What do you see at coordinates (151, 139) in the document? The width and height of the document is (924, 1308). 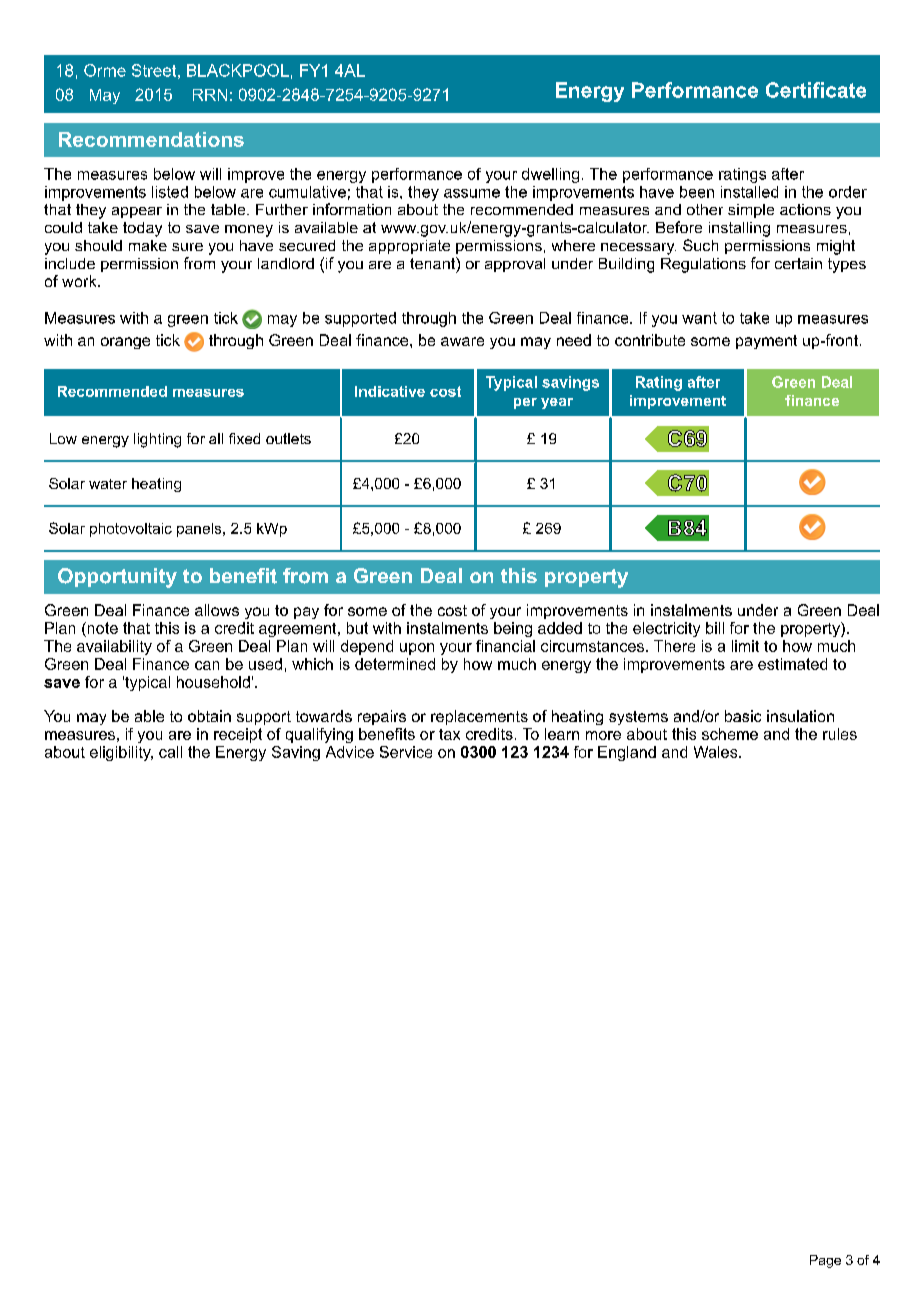 I see `Recommendations` at bounding box center [151, 139].
